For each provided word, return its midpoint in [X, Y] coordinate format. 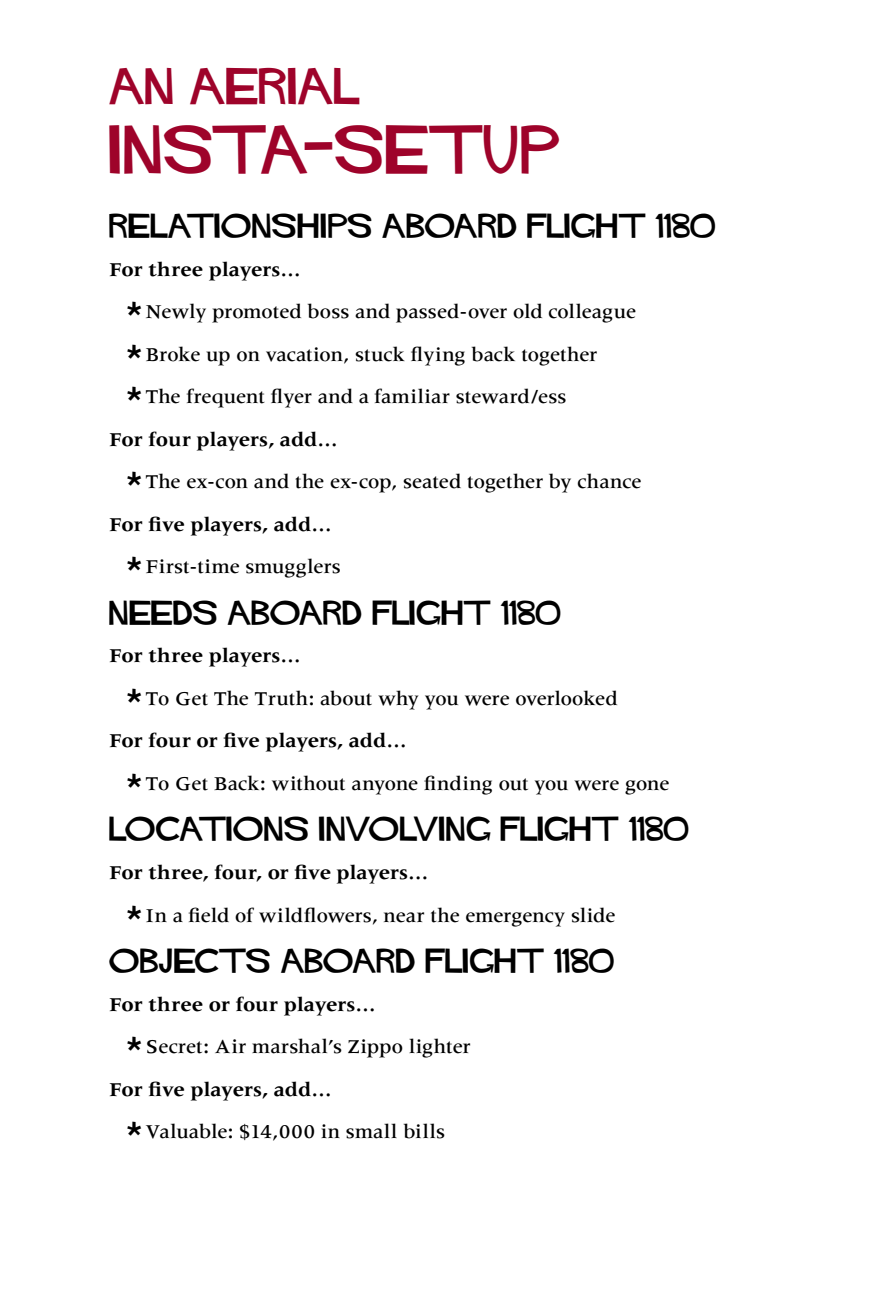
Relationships [240, 225]
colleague [592, 313]
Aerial [275, 86]
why [398, 700]
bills [424, 1131]
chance [609, 481]
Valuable [186, 1131]
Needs [163, 612]
